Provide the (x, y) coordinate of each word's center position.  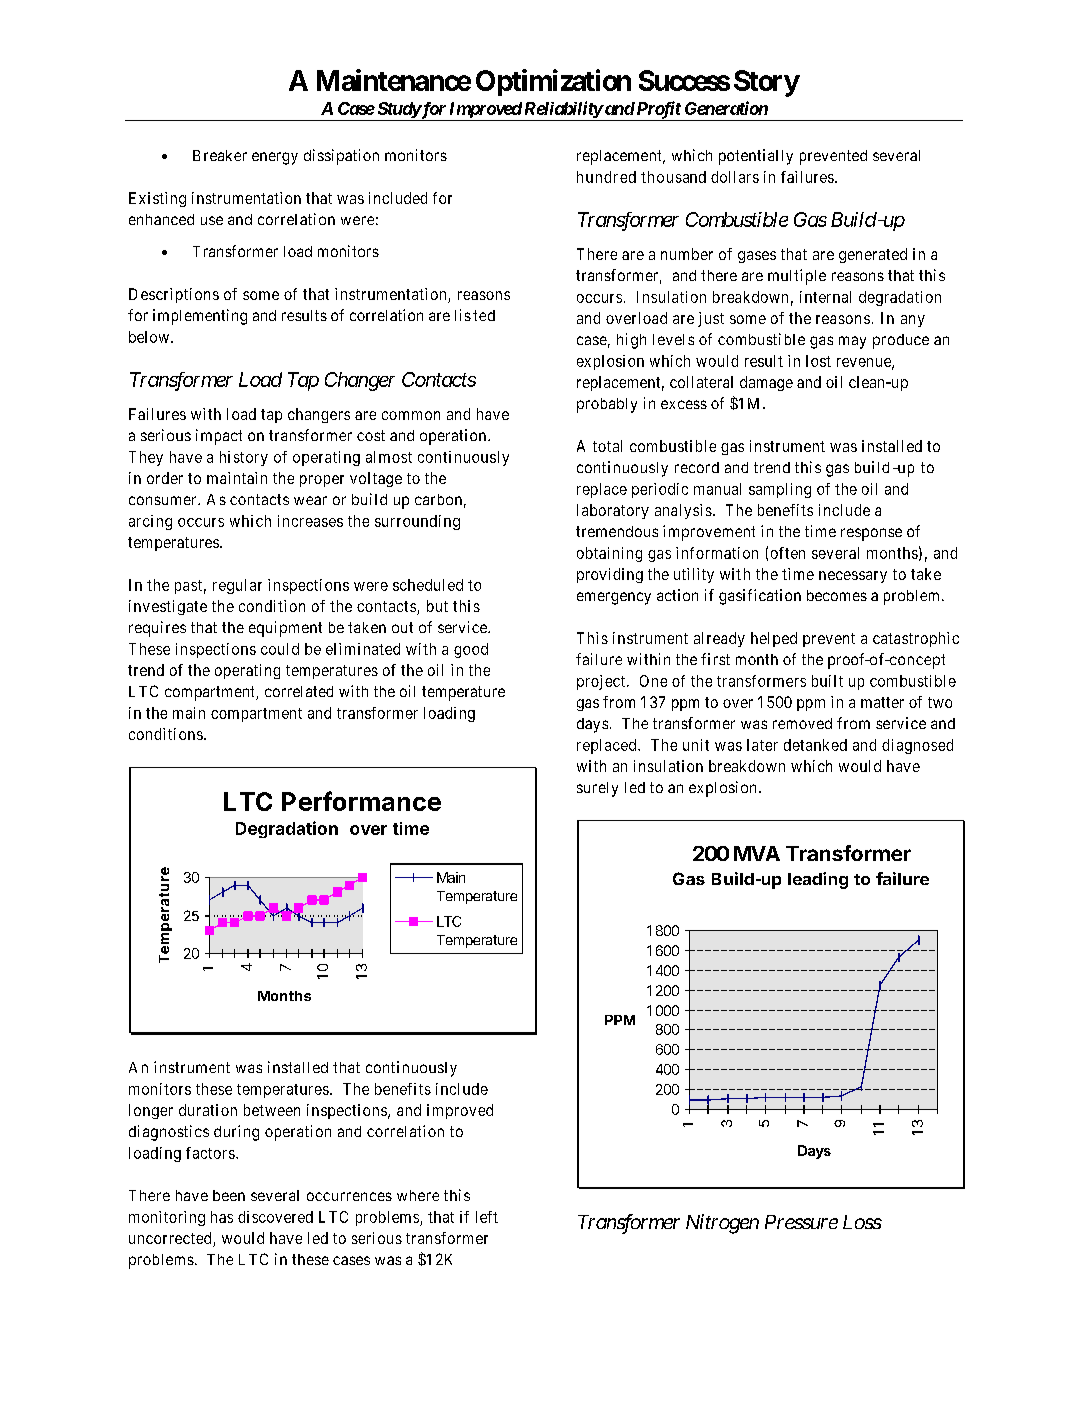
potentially (756, 157)
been (229, 1195)
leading (818, 880)
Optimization (553, 82)
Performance (361, 801)
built (827, 681)
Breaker (220, 155)
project (601, 682)
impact (219, 437)
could (280, 649)
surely (597, 789)
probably (607, 405)
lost (818, 361)
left (487, 1217)
